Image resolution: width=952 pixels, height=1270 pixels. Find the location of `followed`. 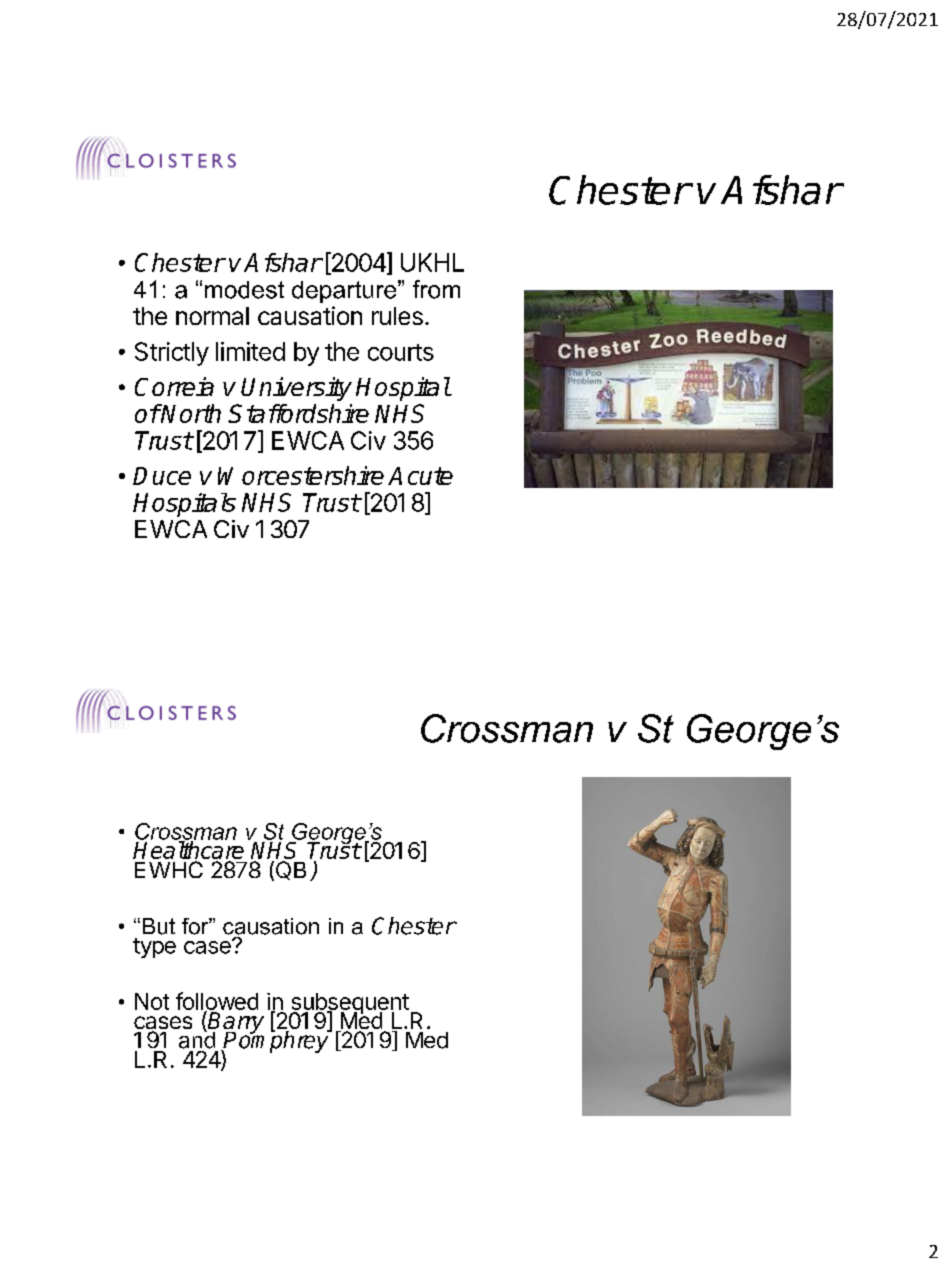

followed is located at coordinates (217, 1002).
